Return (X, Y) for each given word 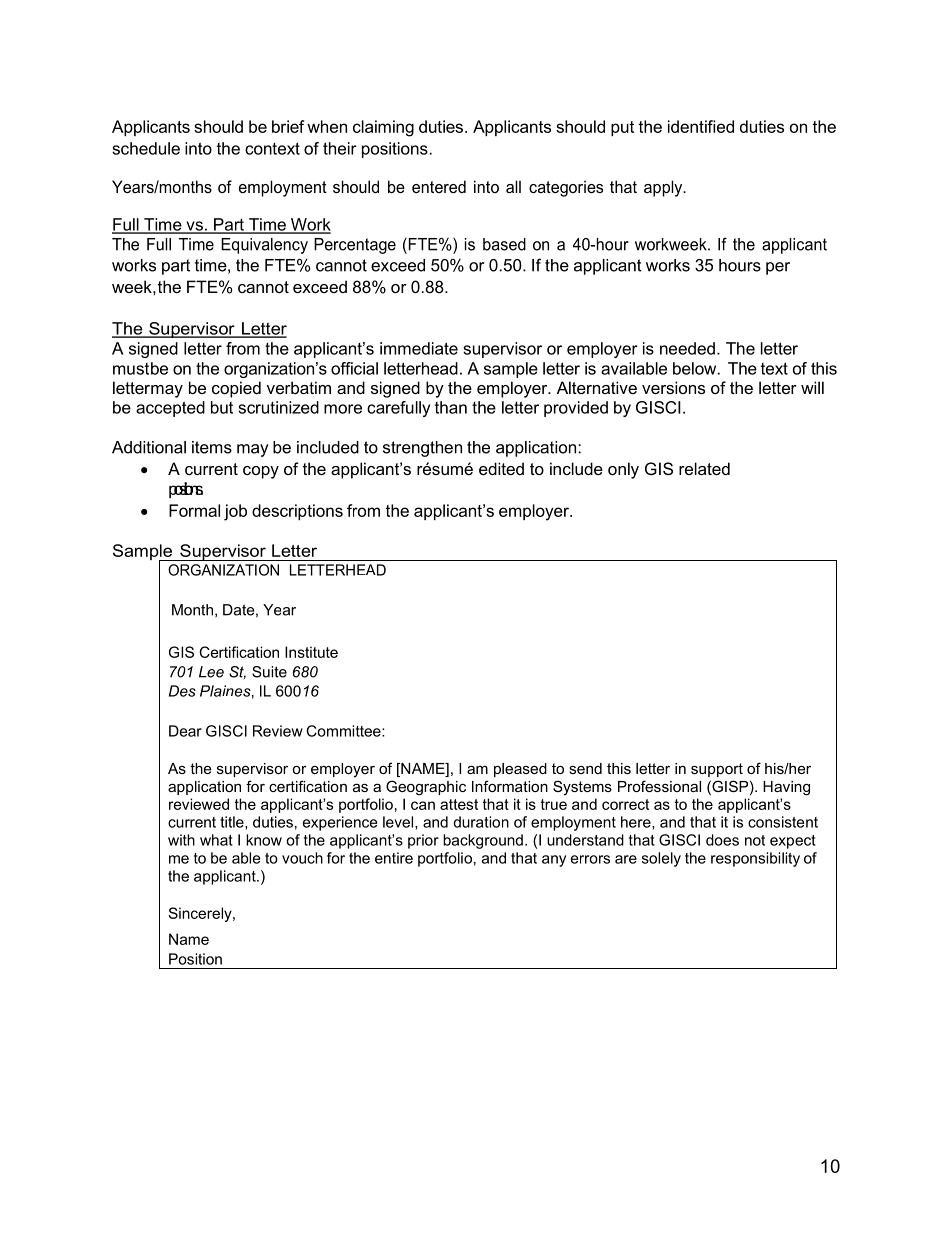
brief (288, 126)
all (513, 186)
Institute (311, 652)
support (717, 770)
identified (701, 126)
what (216, 840)
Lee (211, 672)
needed (687, 348)
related (704, 468)
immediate (419, 348)
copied (236, 389)
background (483, 841)
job (235, 512)
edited (501, 468)
